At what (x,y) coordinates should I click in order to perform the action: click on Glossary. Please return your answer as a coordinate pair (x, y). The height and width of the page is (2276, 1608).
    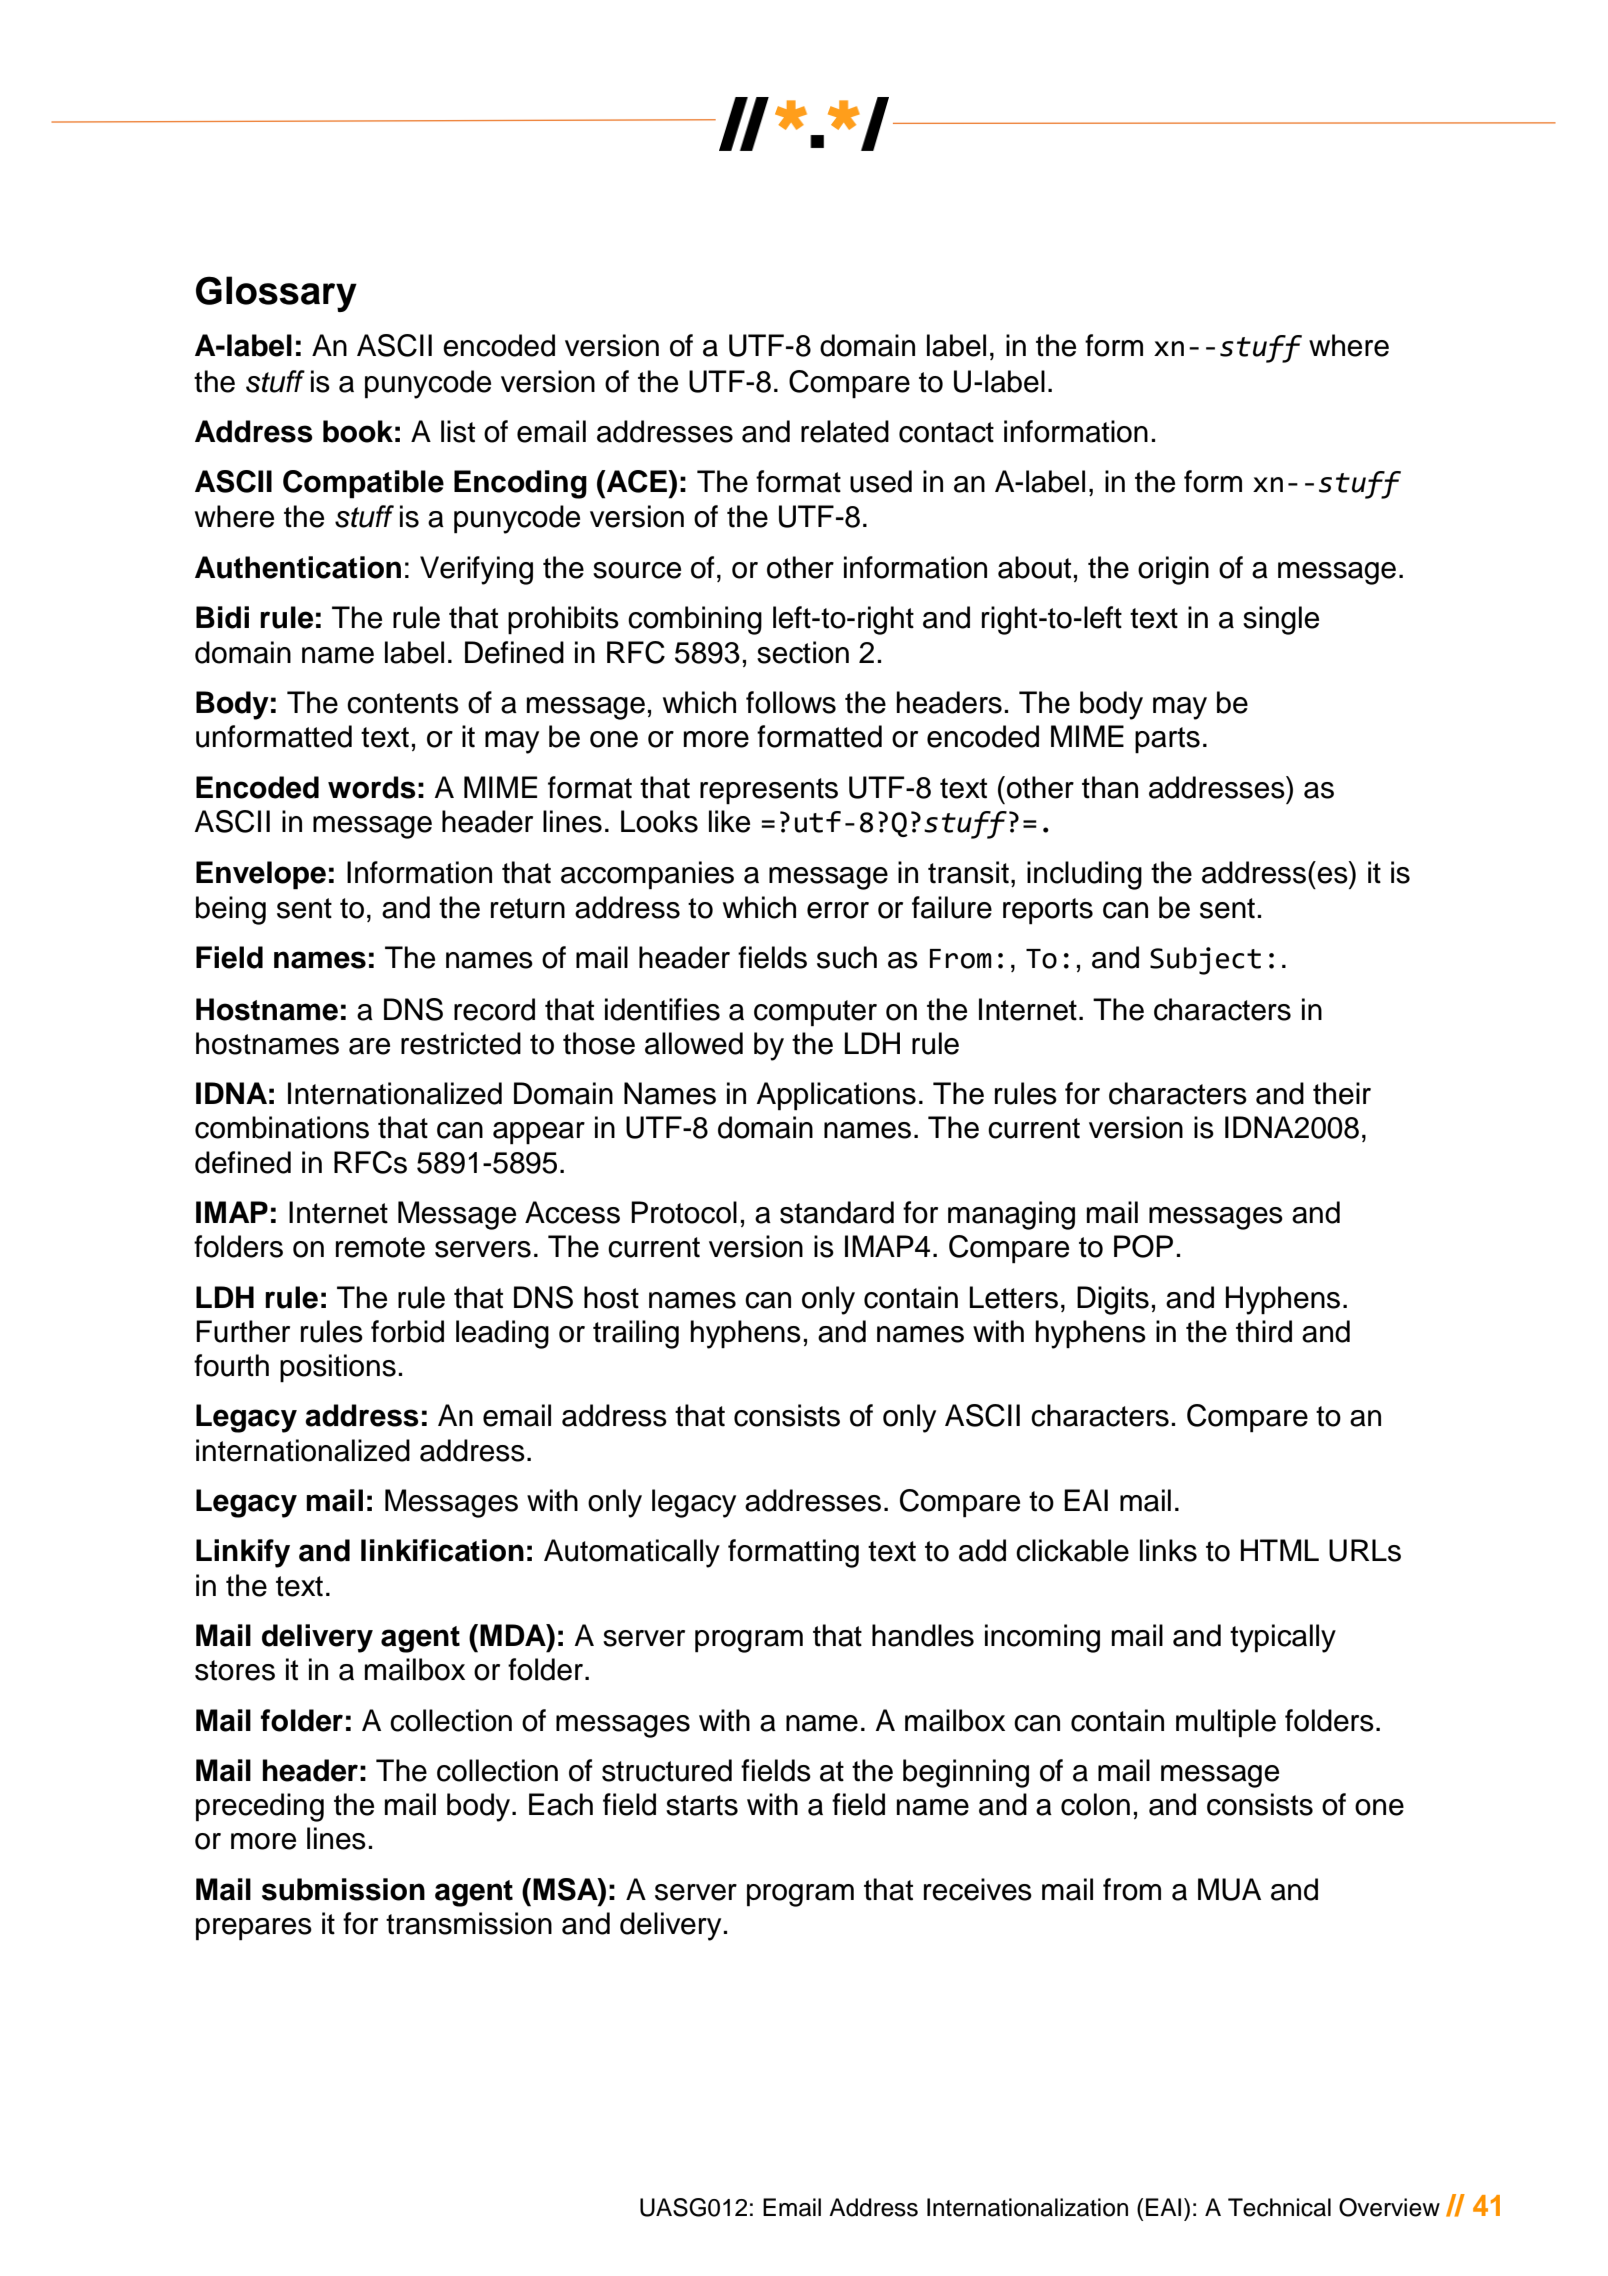
    Looking at the image, I should click on (276, 294).
